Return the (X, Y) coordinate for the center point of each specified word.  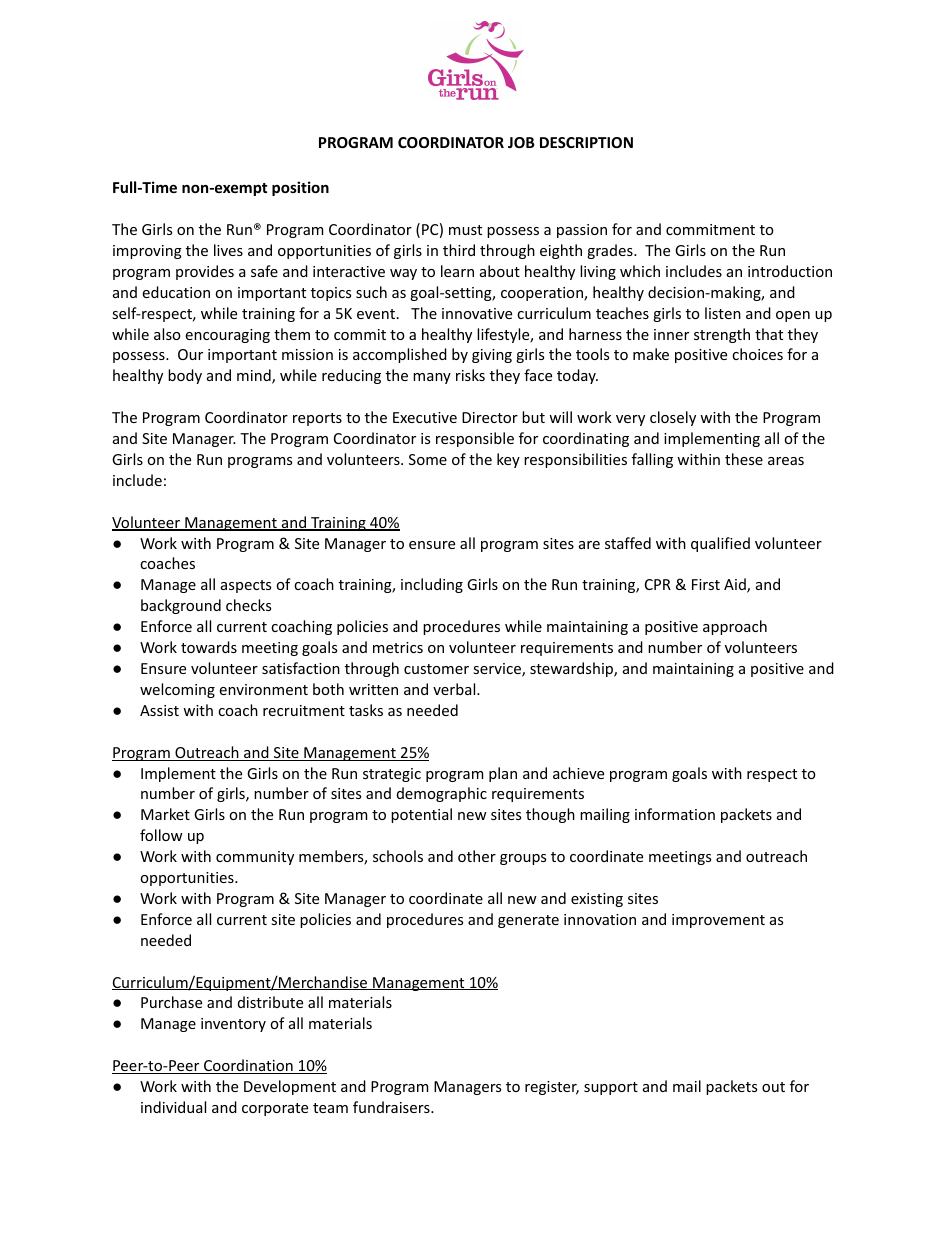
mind (255, 376)
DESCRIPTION (586, 142)
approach (735, 627)
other (477, 856)
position (300, 188)
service (498, 670)
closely (673, 418)
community (255, 858)
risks (470, 375)
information (675, 814)
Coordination (248, 1066)
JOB (521, 142)
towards (209, 647)
